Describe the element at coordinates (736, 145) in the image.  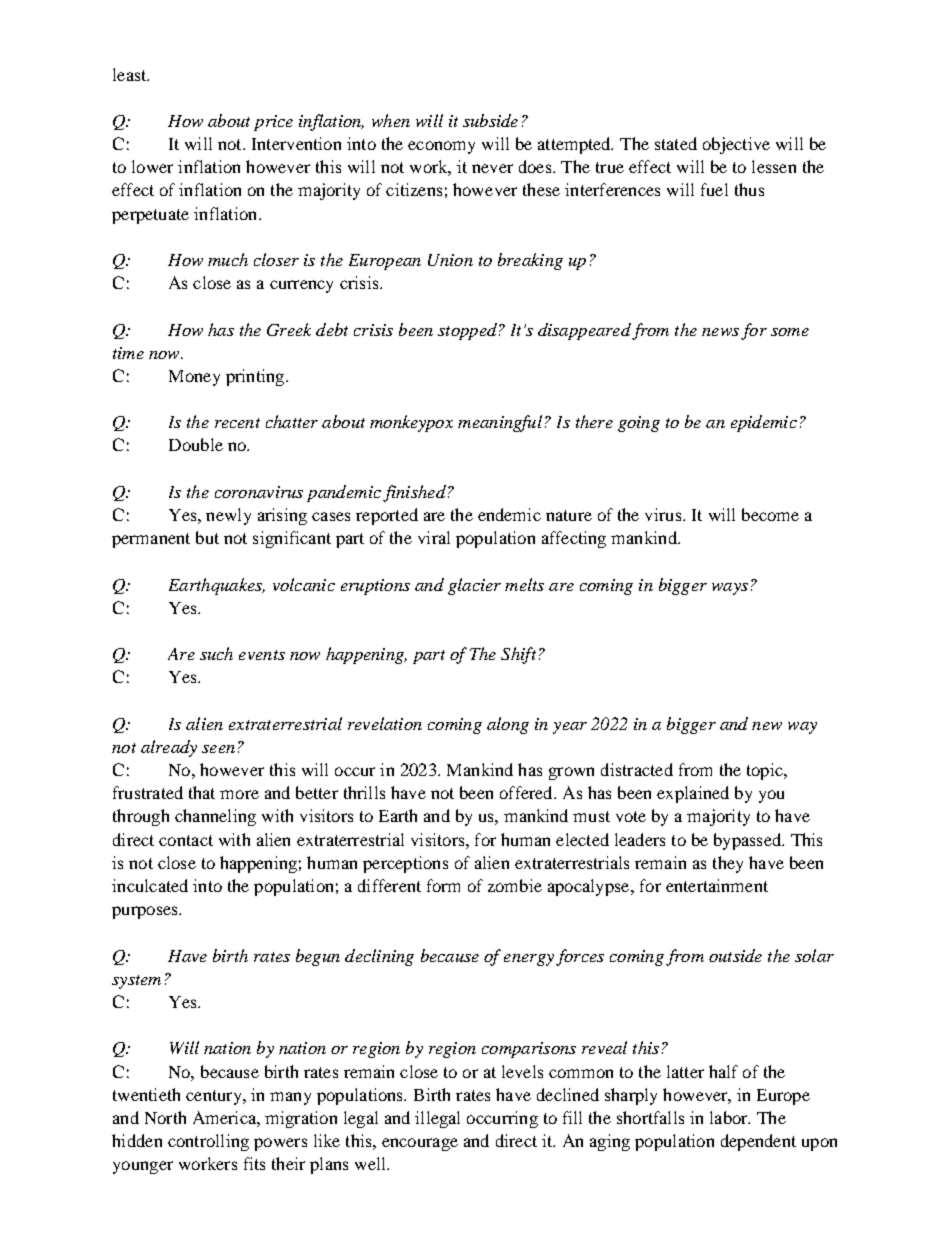
I see `objective` at that location.
